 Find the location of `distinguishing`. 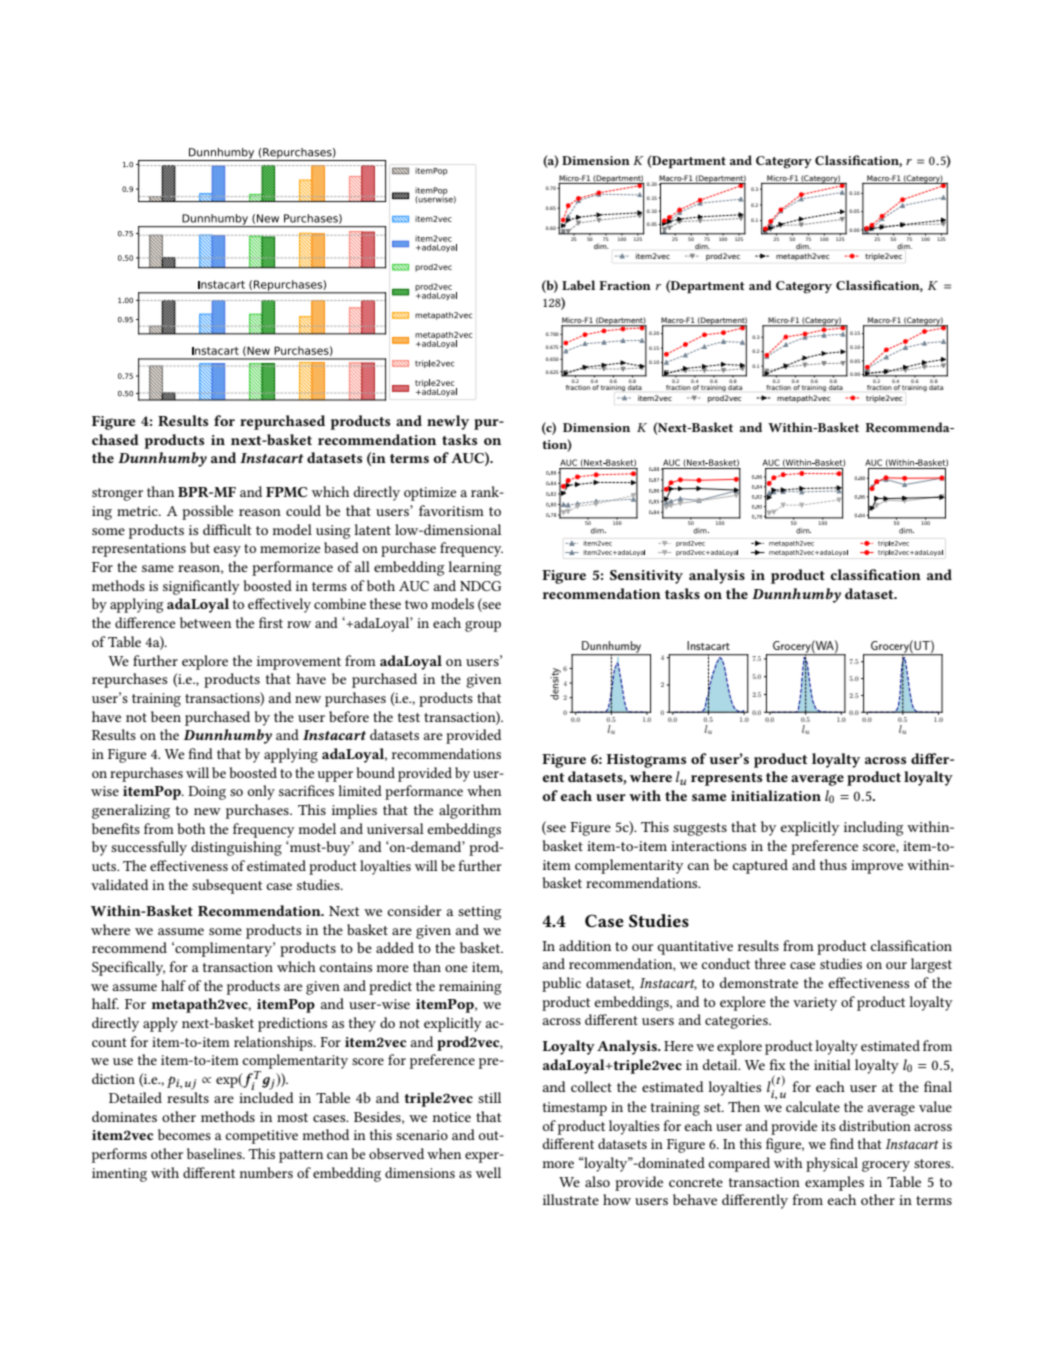

distinguishing is located at coordinates (236, 848).
